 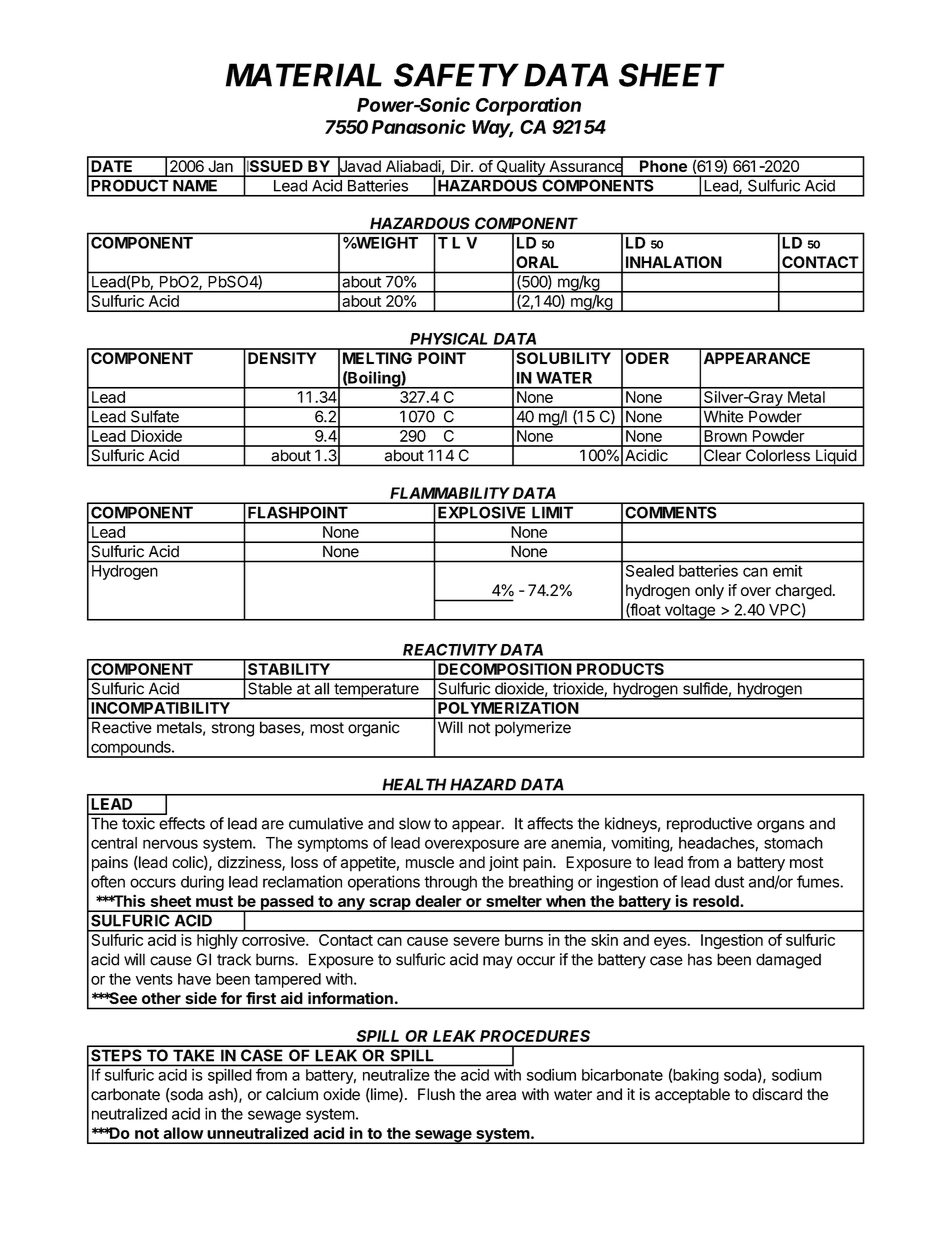 I want to click on strong, so click(x=233, y=729).
